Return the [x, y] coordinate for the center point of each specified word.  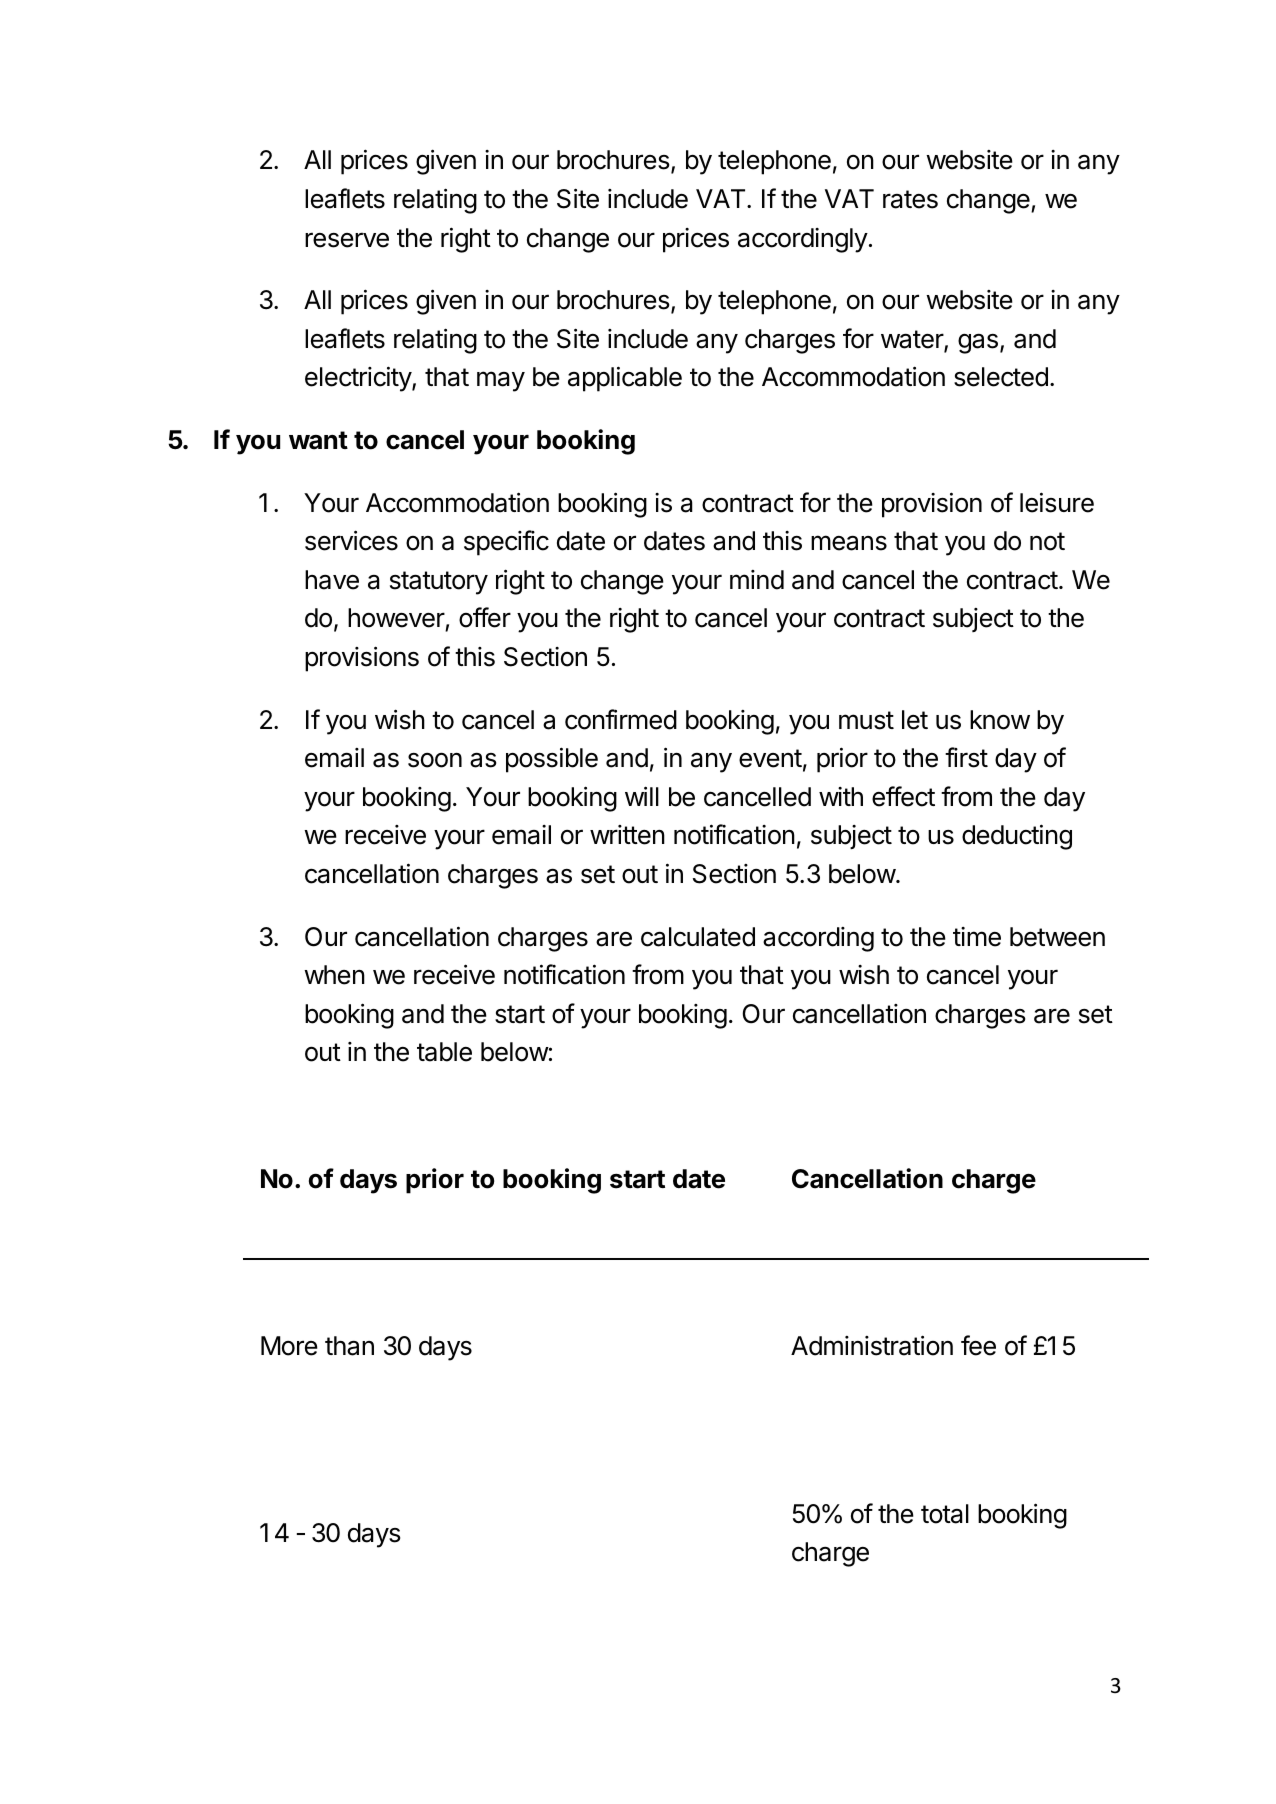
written [627, 835]
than [349, 1346]
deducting [1017, 837]
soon [435, 760]
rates [910, 199]
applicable [625, 379]
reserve [347, 240]
